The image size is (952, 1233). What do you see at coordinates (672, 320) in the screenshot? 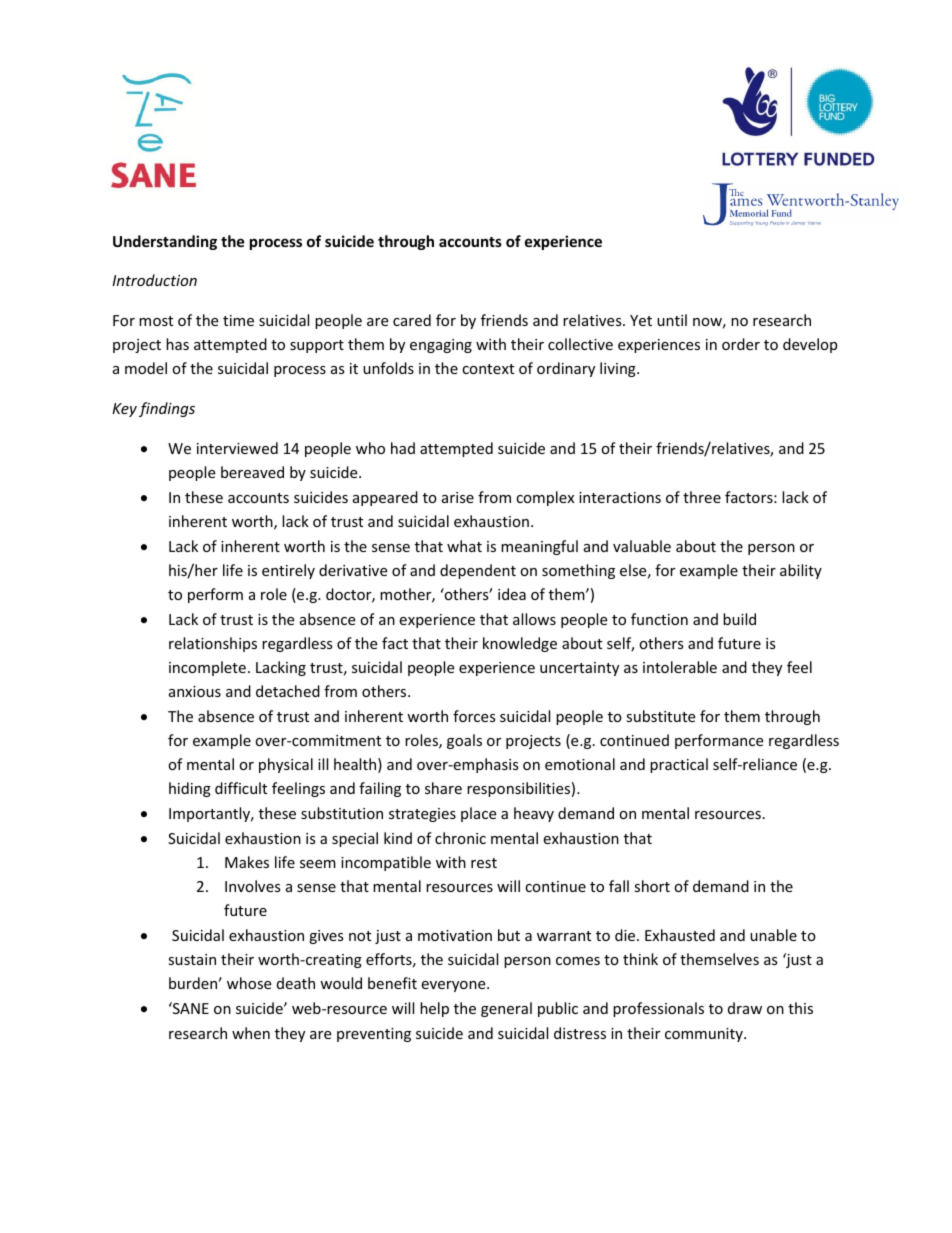
I see `until` at bounding box center [672, 320].
